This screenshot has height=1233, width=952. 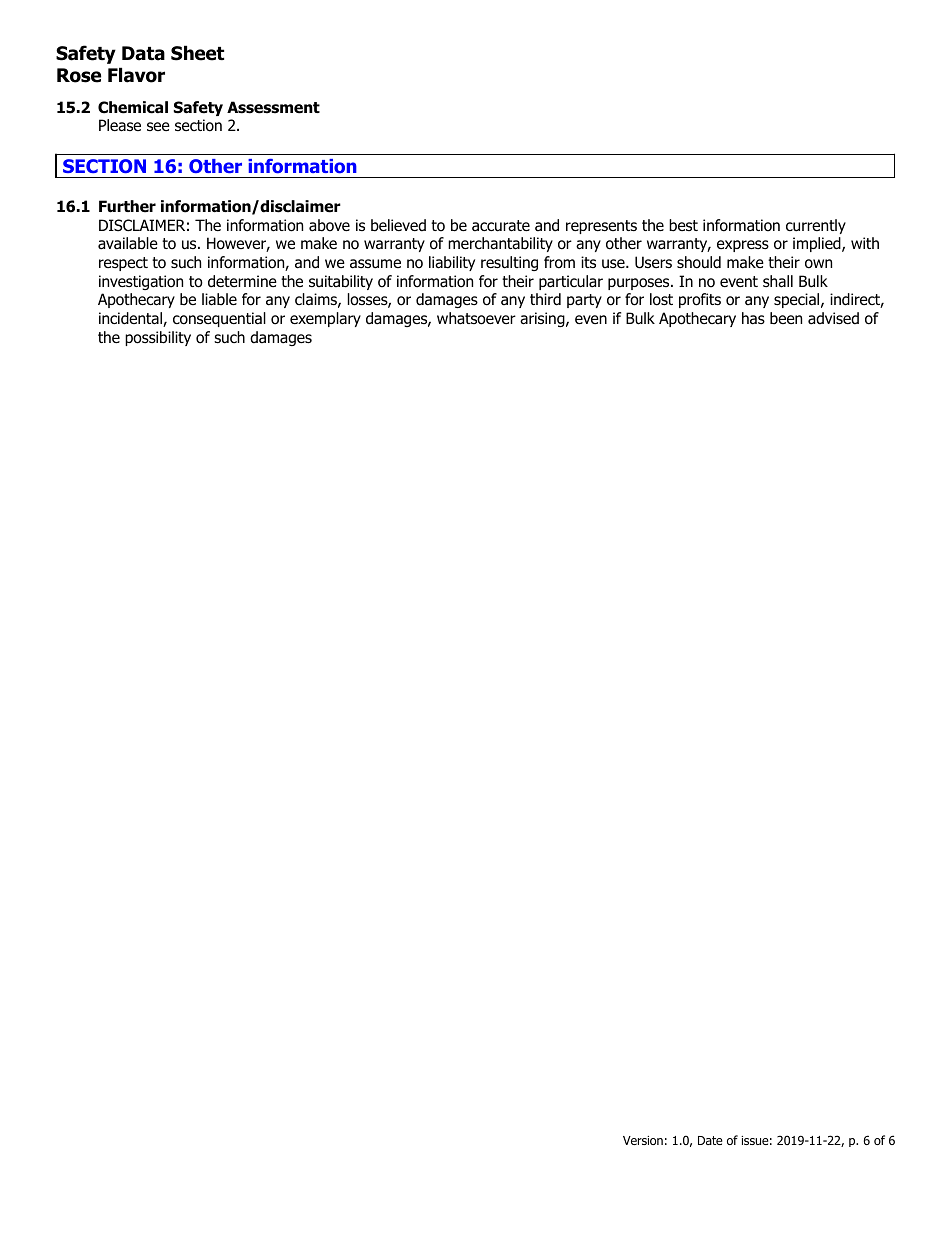 I want to click on whatsoever, so click(x=476, y=318).
